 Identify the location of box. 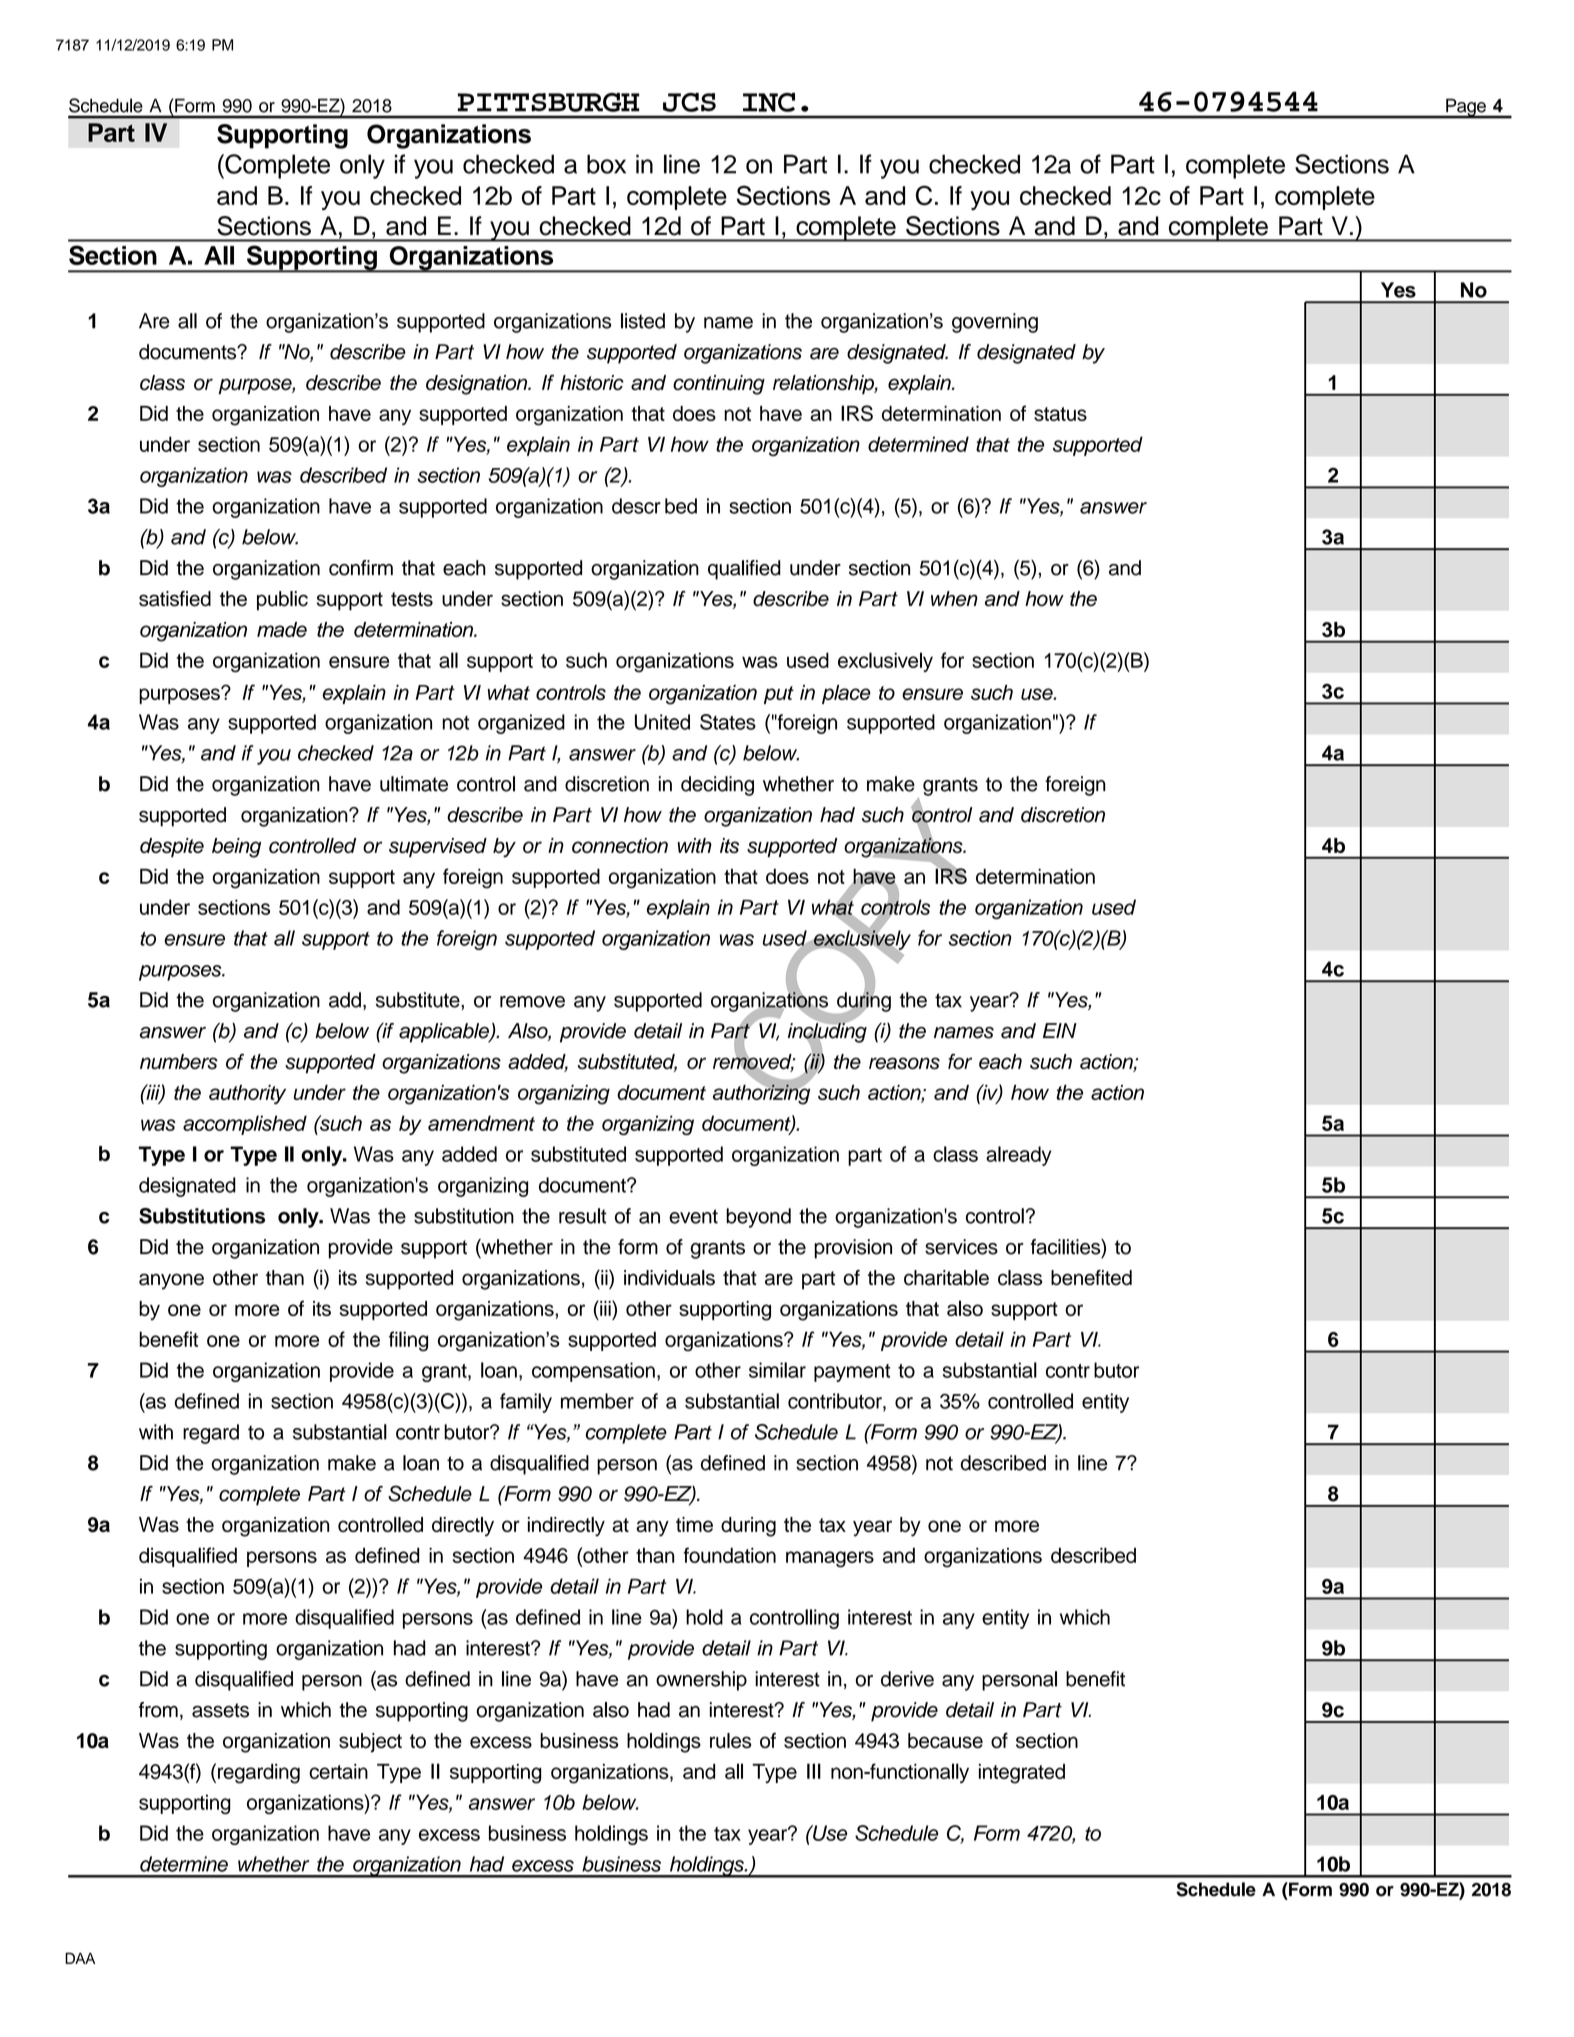
(606, 164).
